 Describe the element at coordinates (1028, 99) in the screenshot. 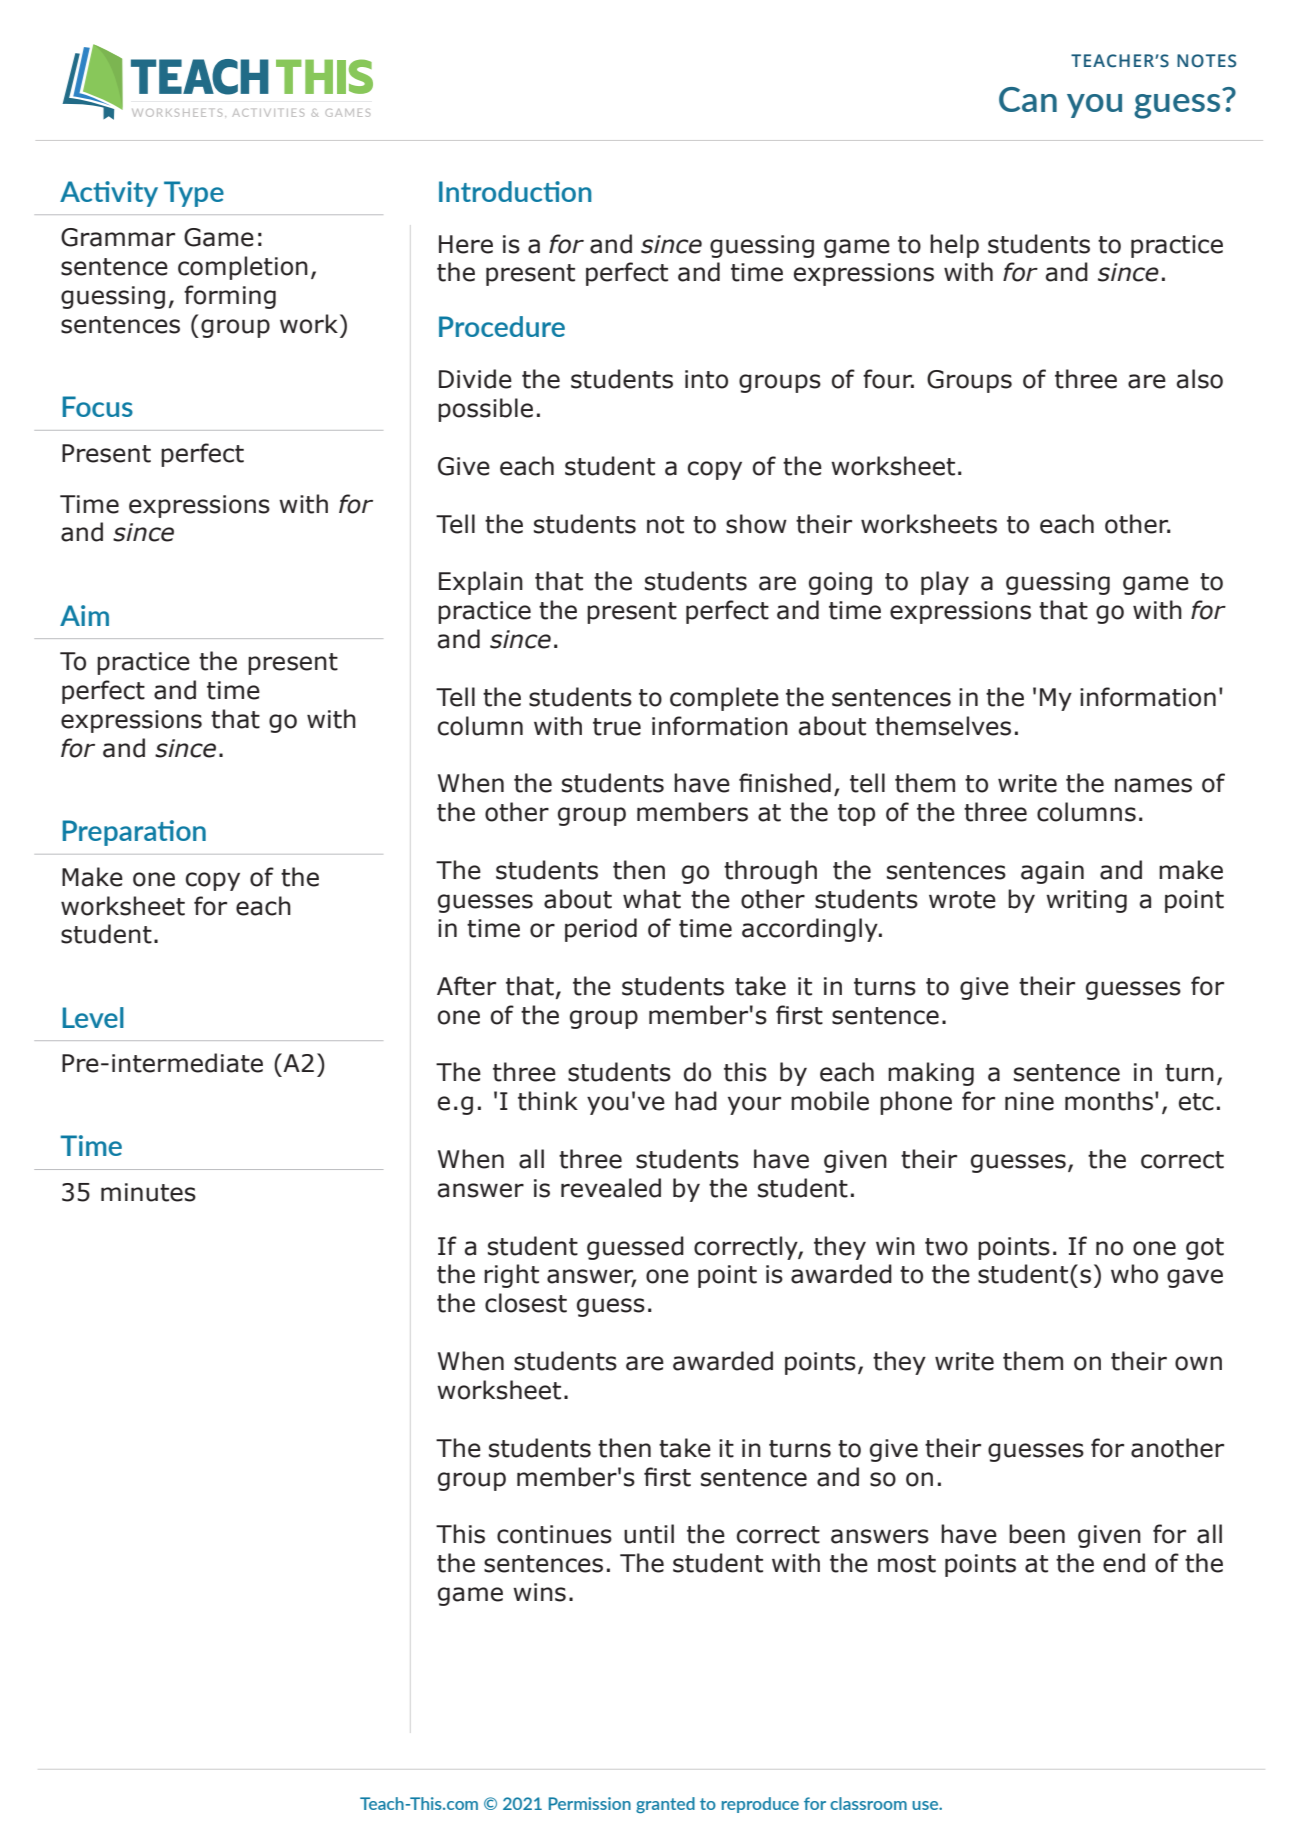

I see `Can` at that location.
